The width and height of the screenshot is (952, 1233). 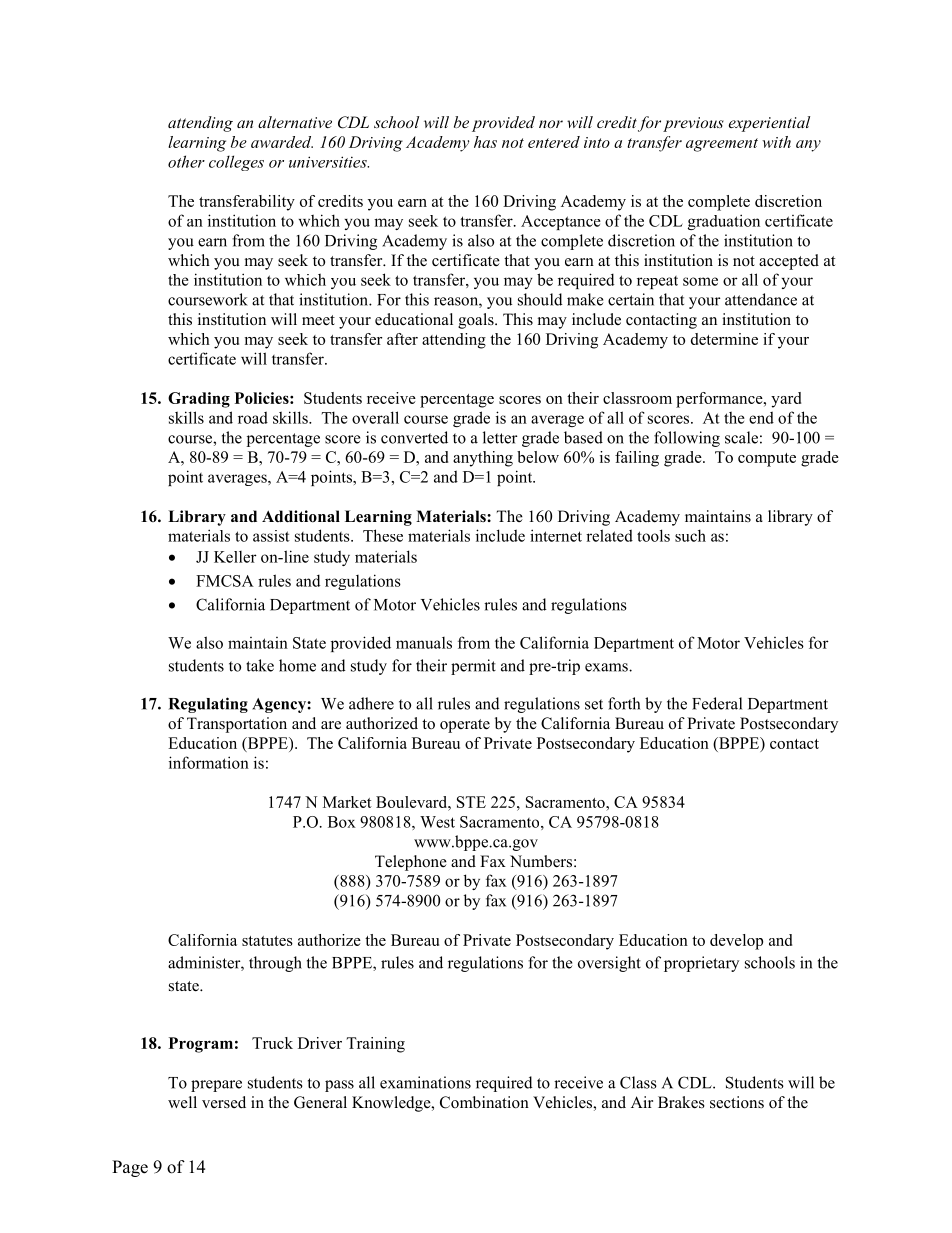 What do you see at coordinates (737, 1102) in the screenshot?
I see `sections` at bounding box center [737, 1102].
